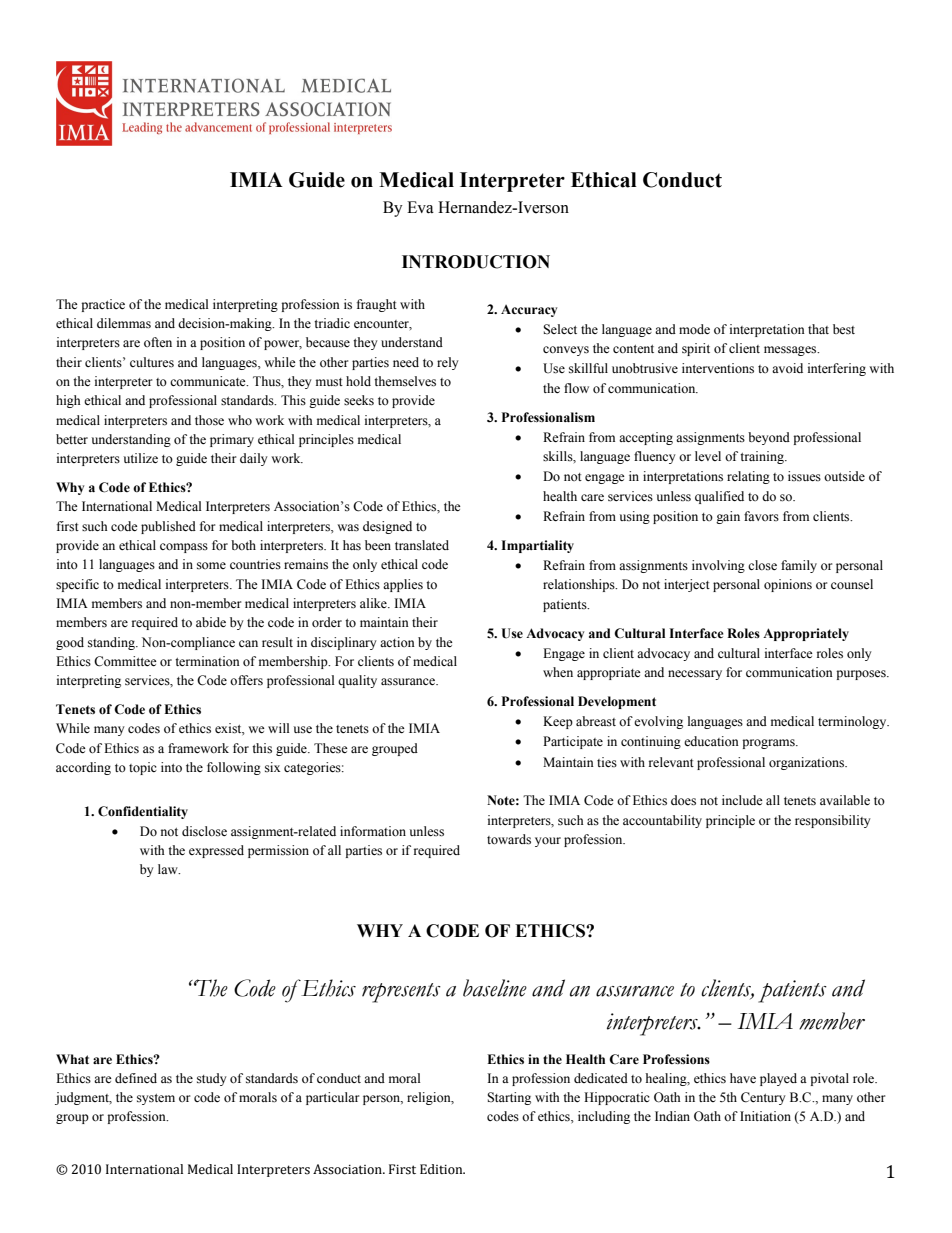  What do you see at coordinates (558, 722) in the image?
I see `Keep` at bounding box center [558, 722].
